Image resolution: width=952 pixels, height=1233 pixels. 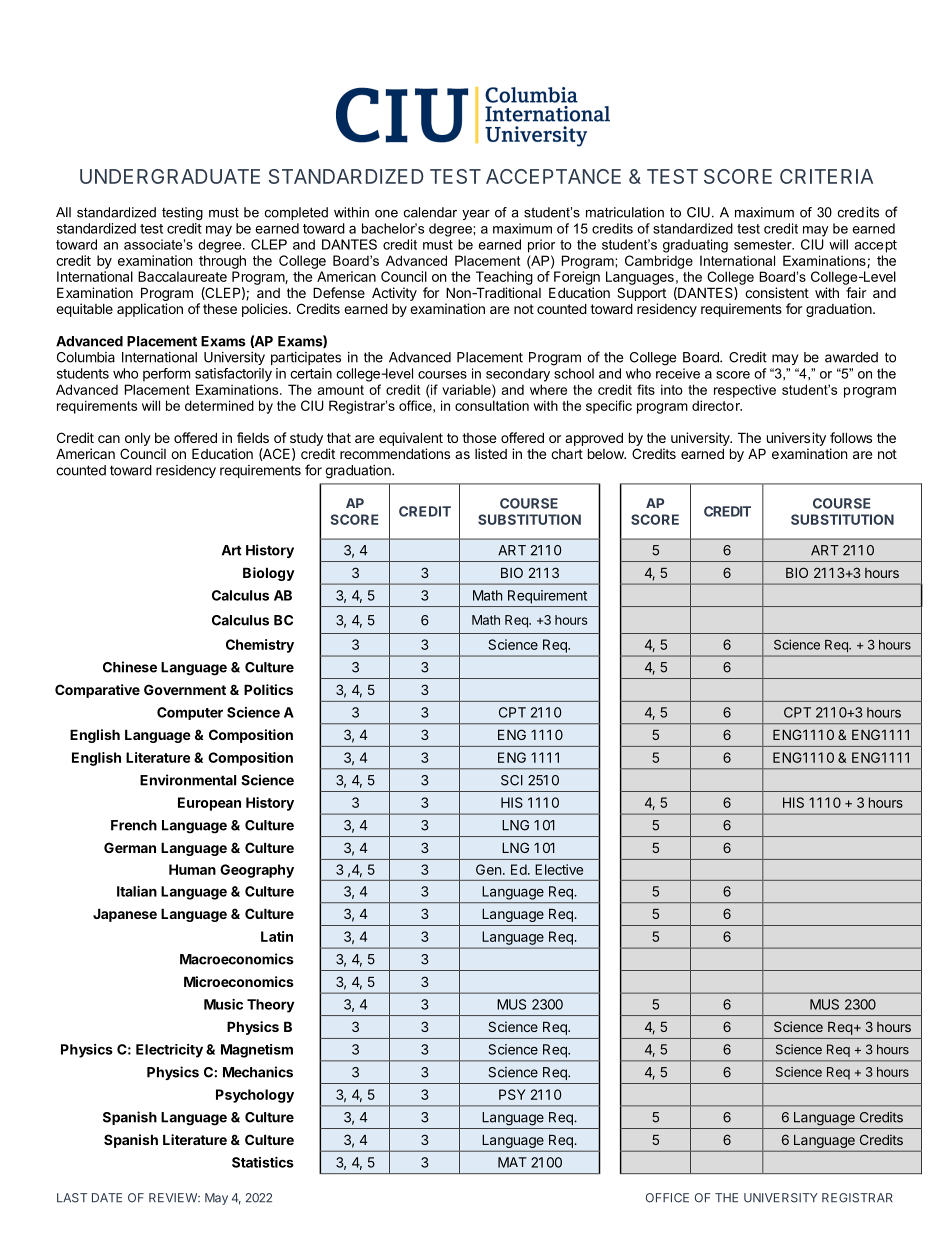 What do you see at coordinates (476, 215) in the document?
I see `year` at bounding box center [476, 215].
